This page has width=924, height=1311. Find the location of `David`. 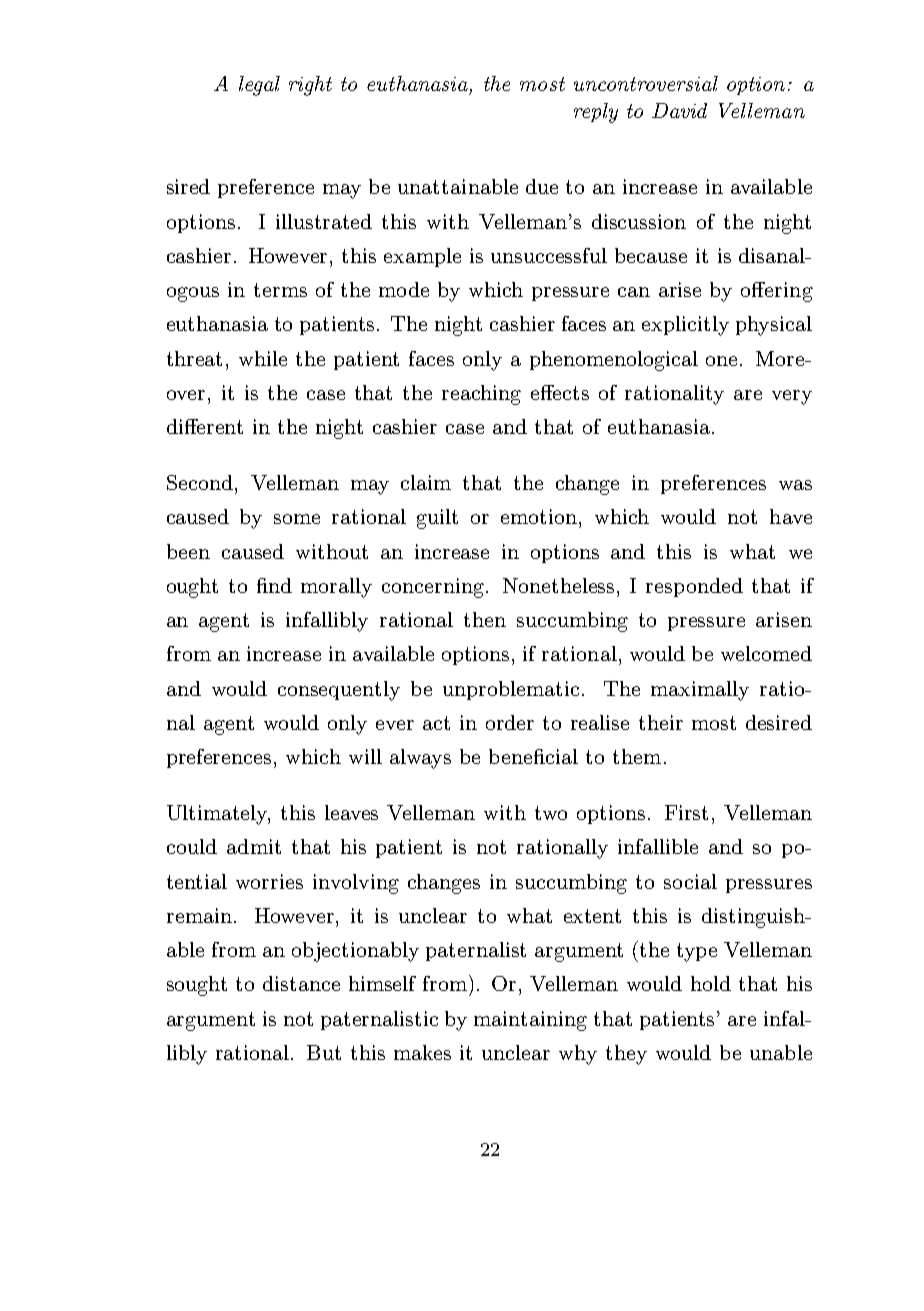

David is located at coordinates (679, 110).
